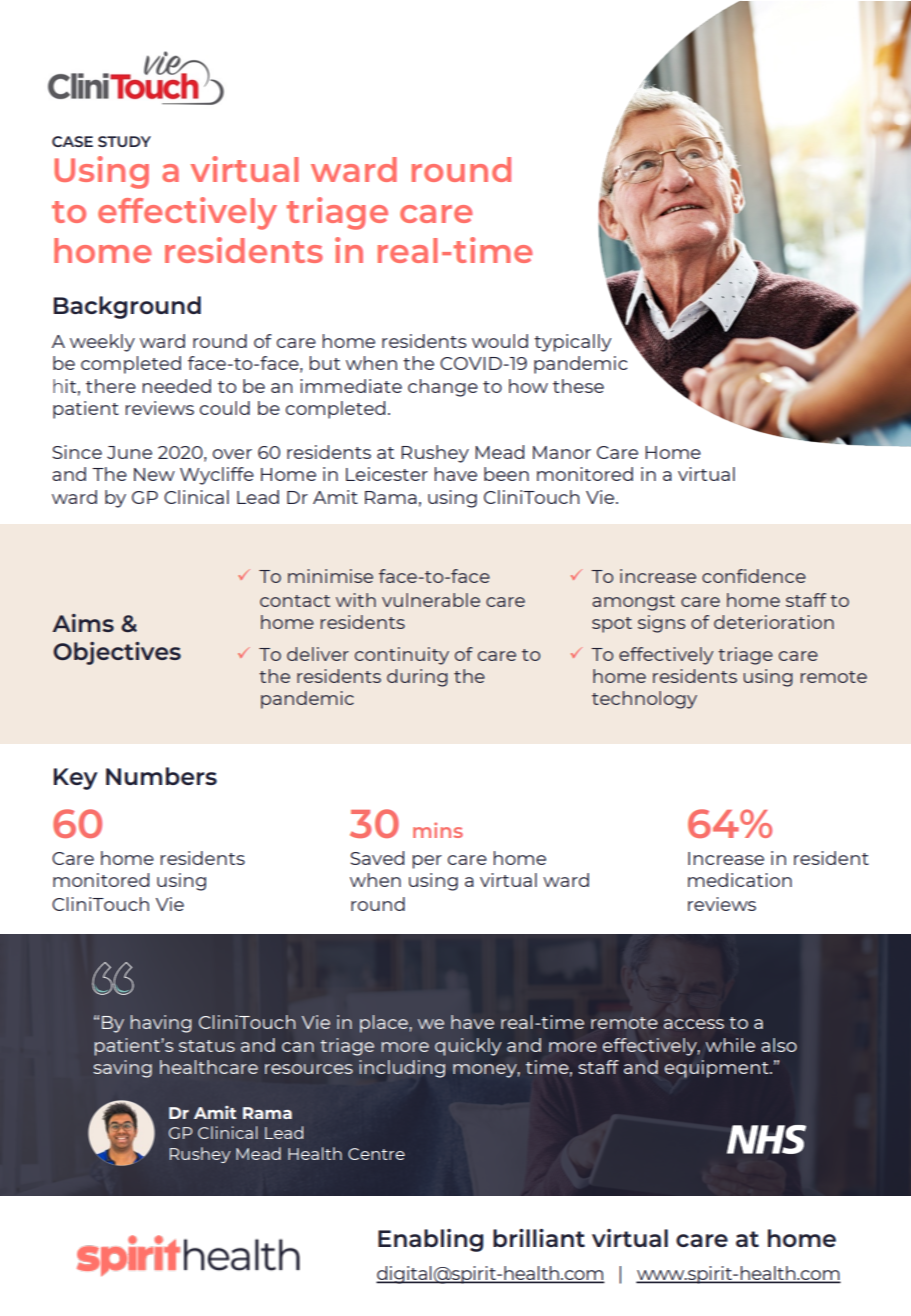 The width and height of the page is (911, 1316). I want to click on having, so click(161, 1024).
